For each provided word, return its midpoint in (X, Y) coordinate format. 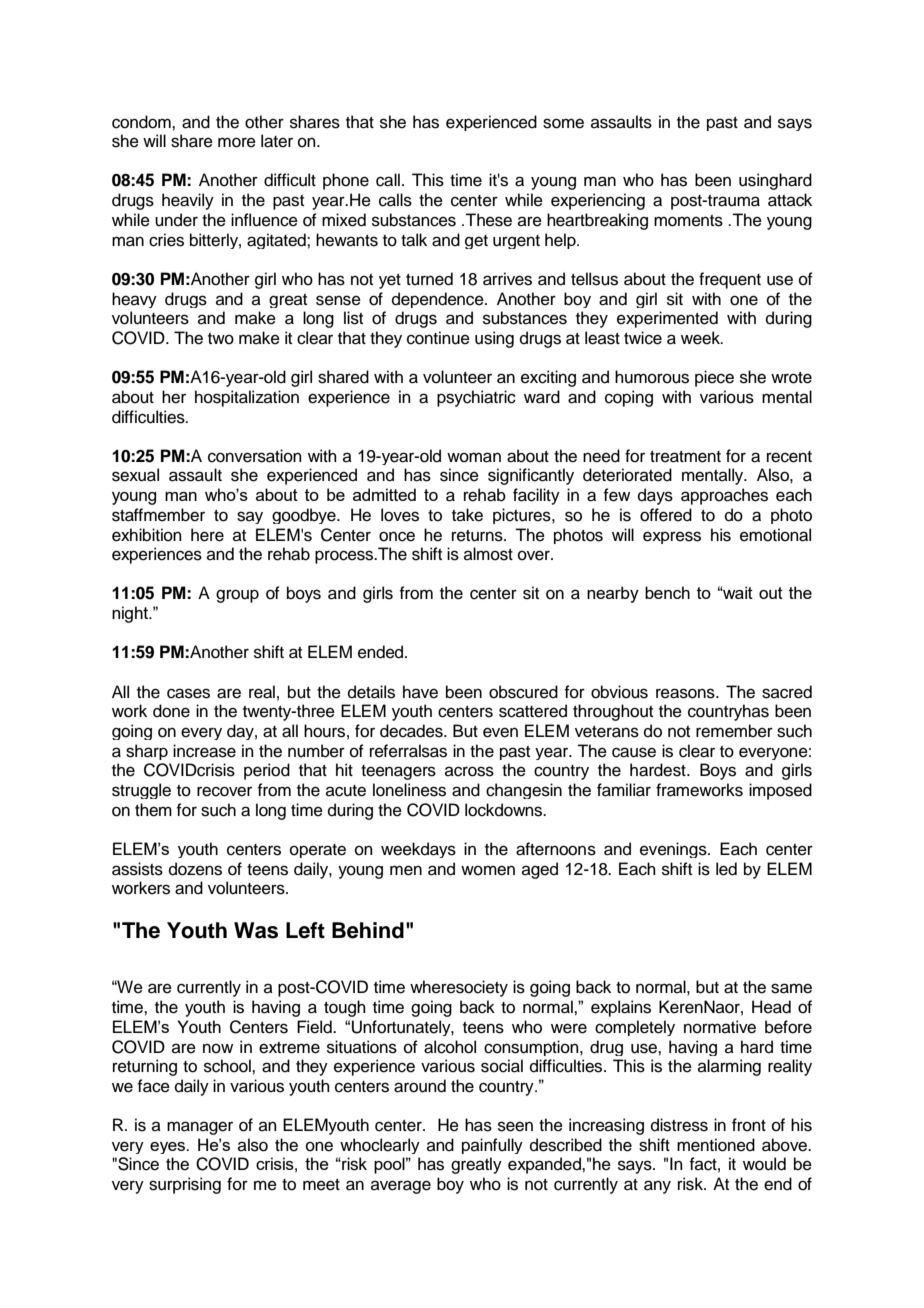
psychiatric (476, 398)
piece (714, 378)
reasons (686, 693)
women (488, 870)
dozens (195, 869)
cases (188, 693)
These (488, 220)
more (237, 142)
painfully (492, 1146)
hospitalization (247, 398)
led (726, 869)
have (420, 692)
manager (200, 1128)
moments (688, 221)
